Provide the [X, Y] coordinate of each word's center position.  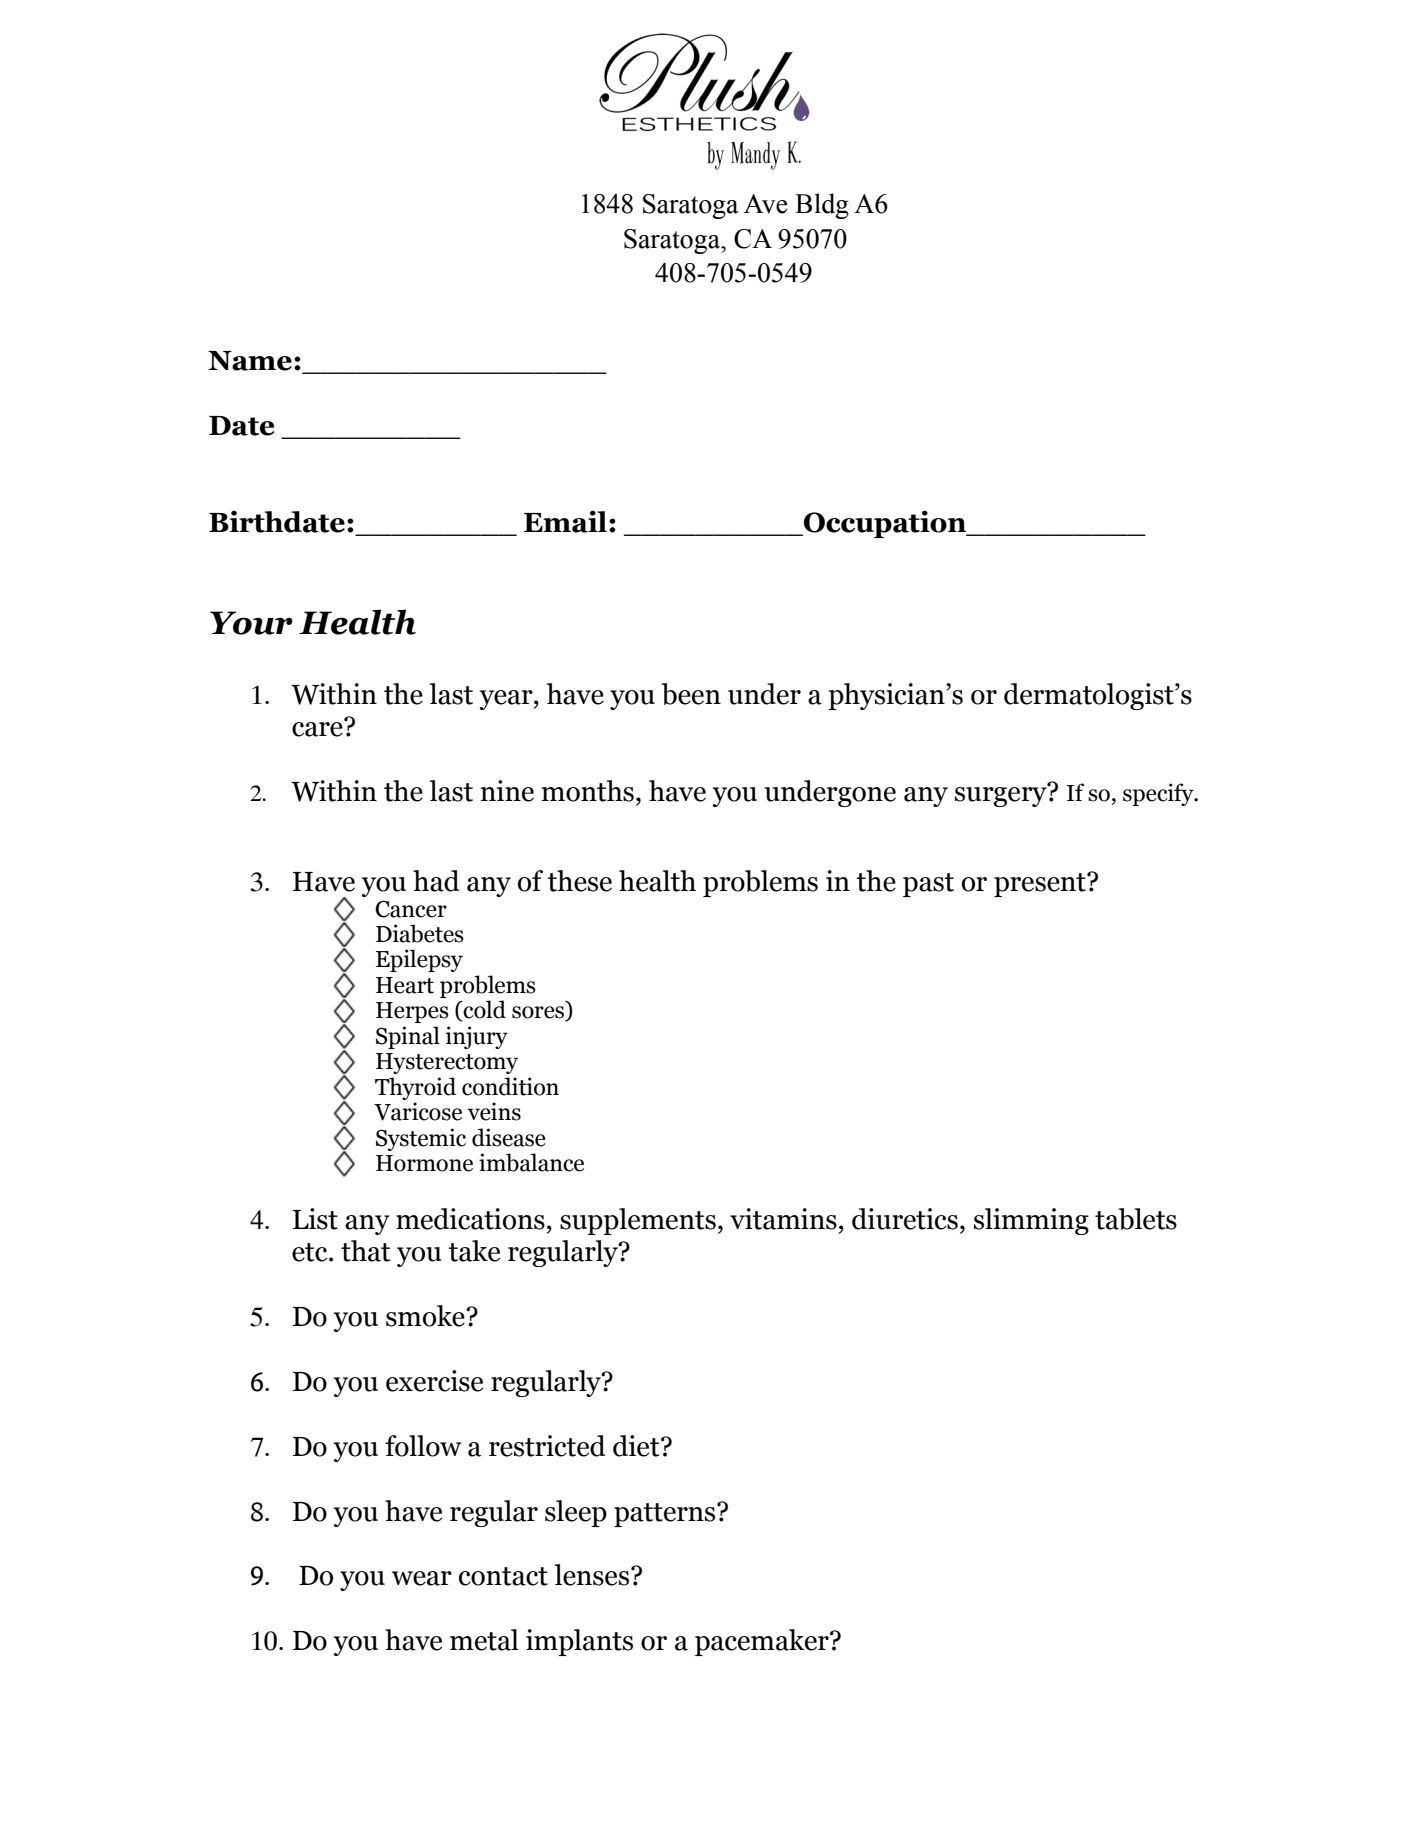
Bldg [822, 206]
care [318, 728]
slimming [1031, 1221]
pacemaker [763, 1642]
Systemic [421, 1139]
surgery [1002, 796]
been [691, 694]
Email [565, 521]
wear [422, 1578]
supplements [638, 1221]
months [588, 791]
